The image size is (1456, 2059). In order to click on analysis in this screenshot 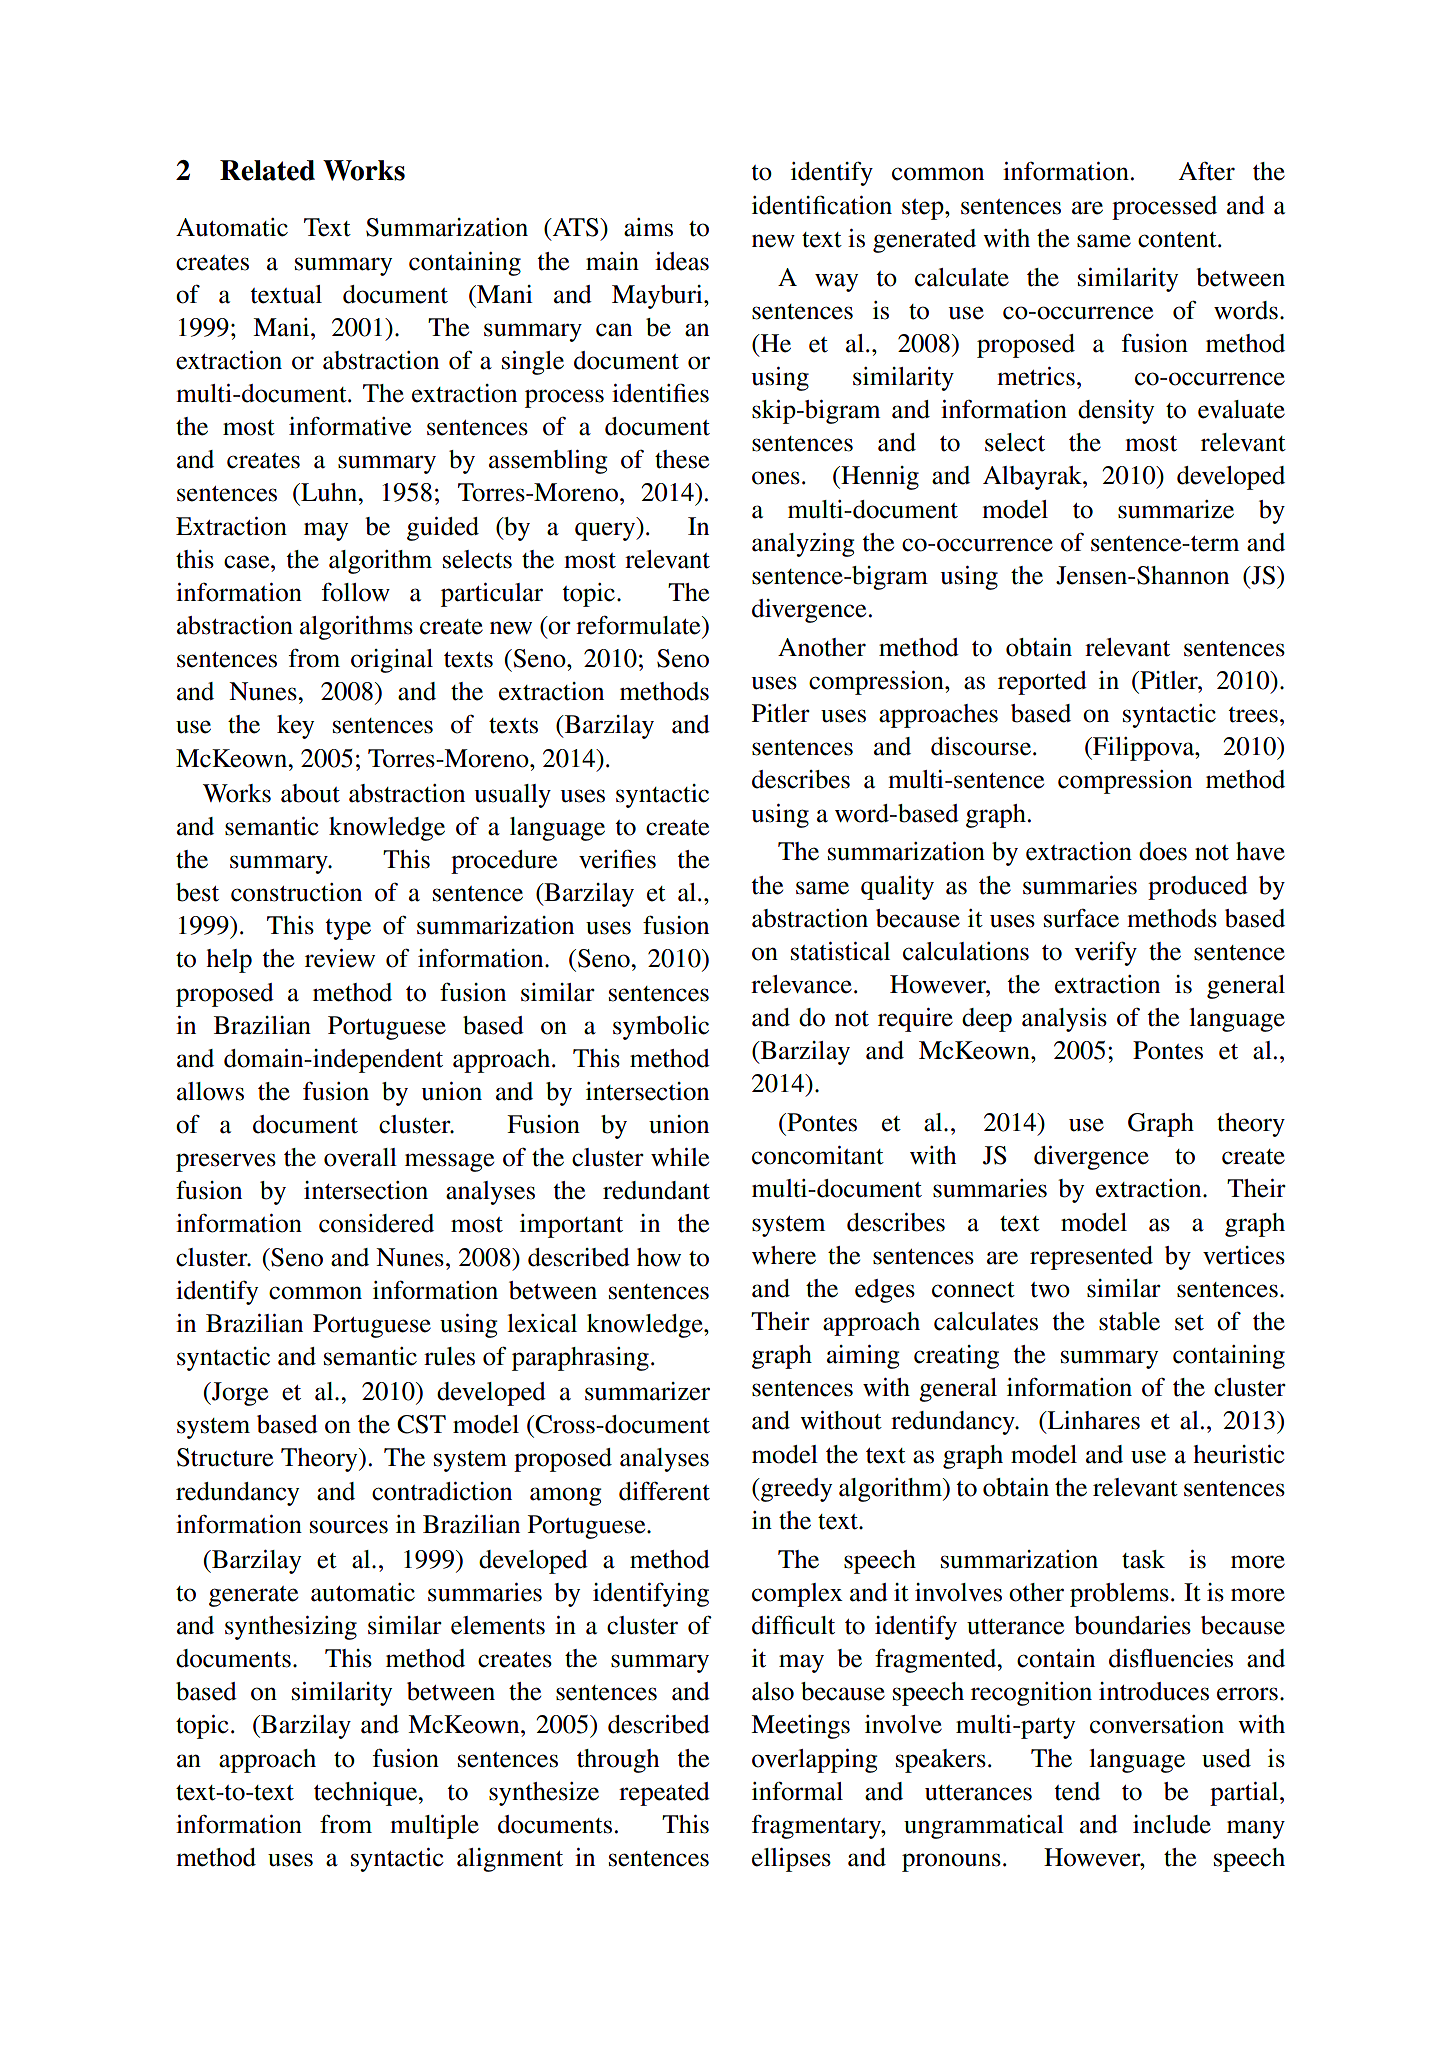, I will do `click(1064, 1020)`.
